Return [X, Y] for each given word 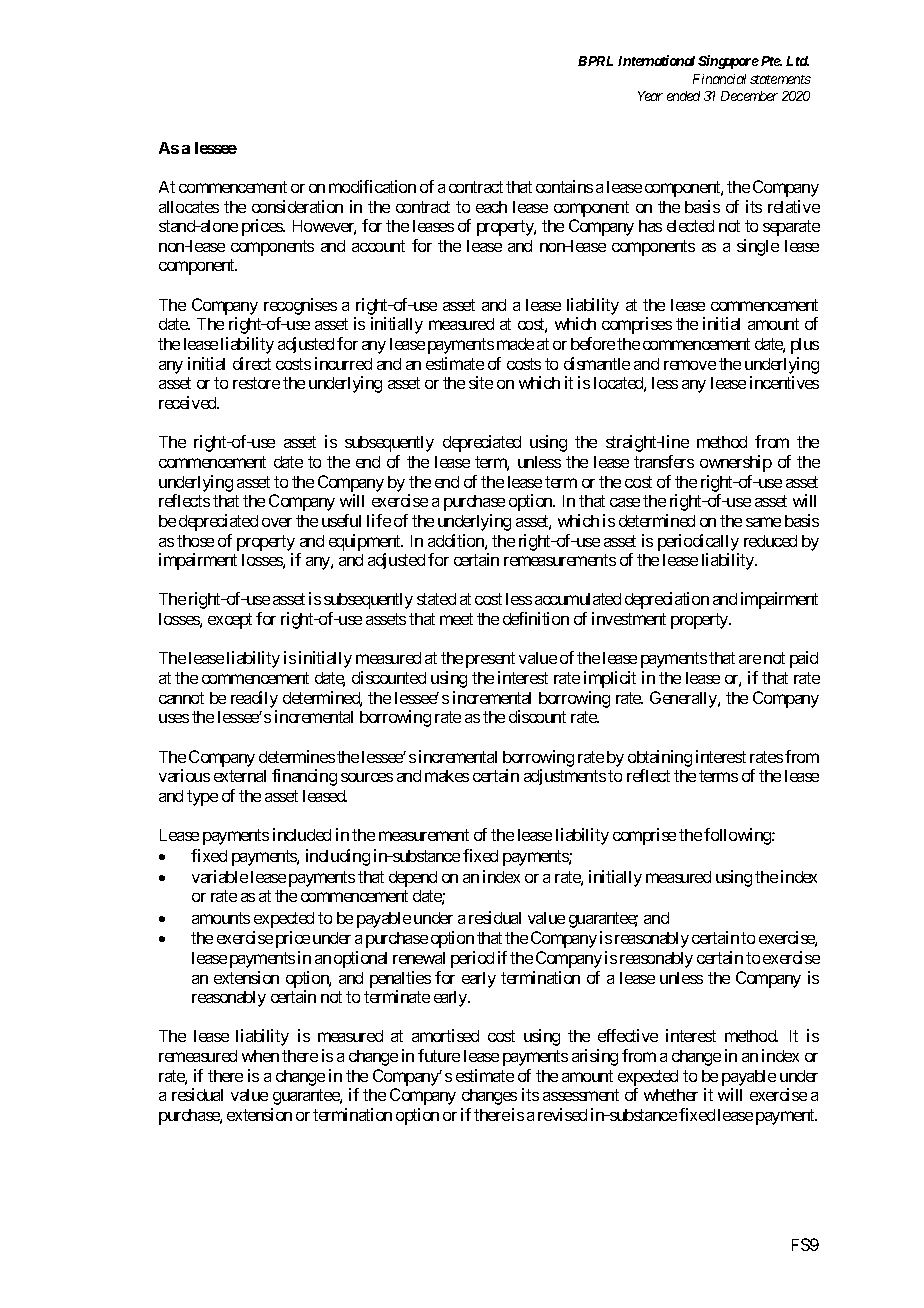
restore [256, 383]
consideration [297, 206]
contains [564, 186]
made [515, 344]
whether [671, 1095]
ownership [736, 463]
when [260, 1056]
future [439, 1055]
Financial [719, 79]
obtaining [660, 758]
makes [447, 776]
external [240, 776]
